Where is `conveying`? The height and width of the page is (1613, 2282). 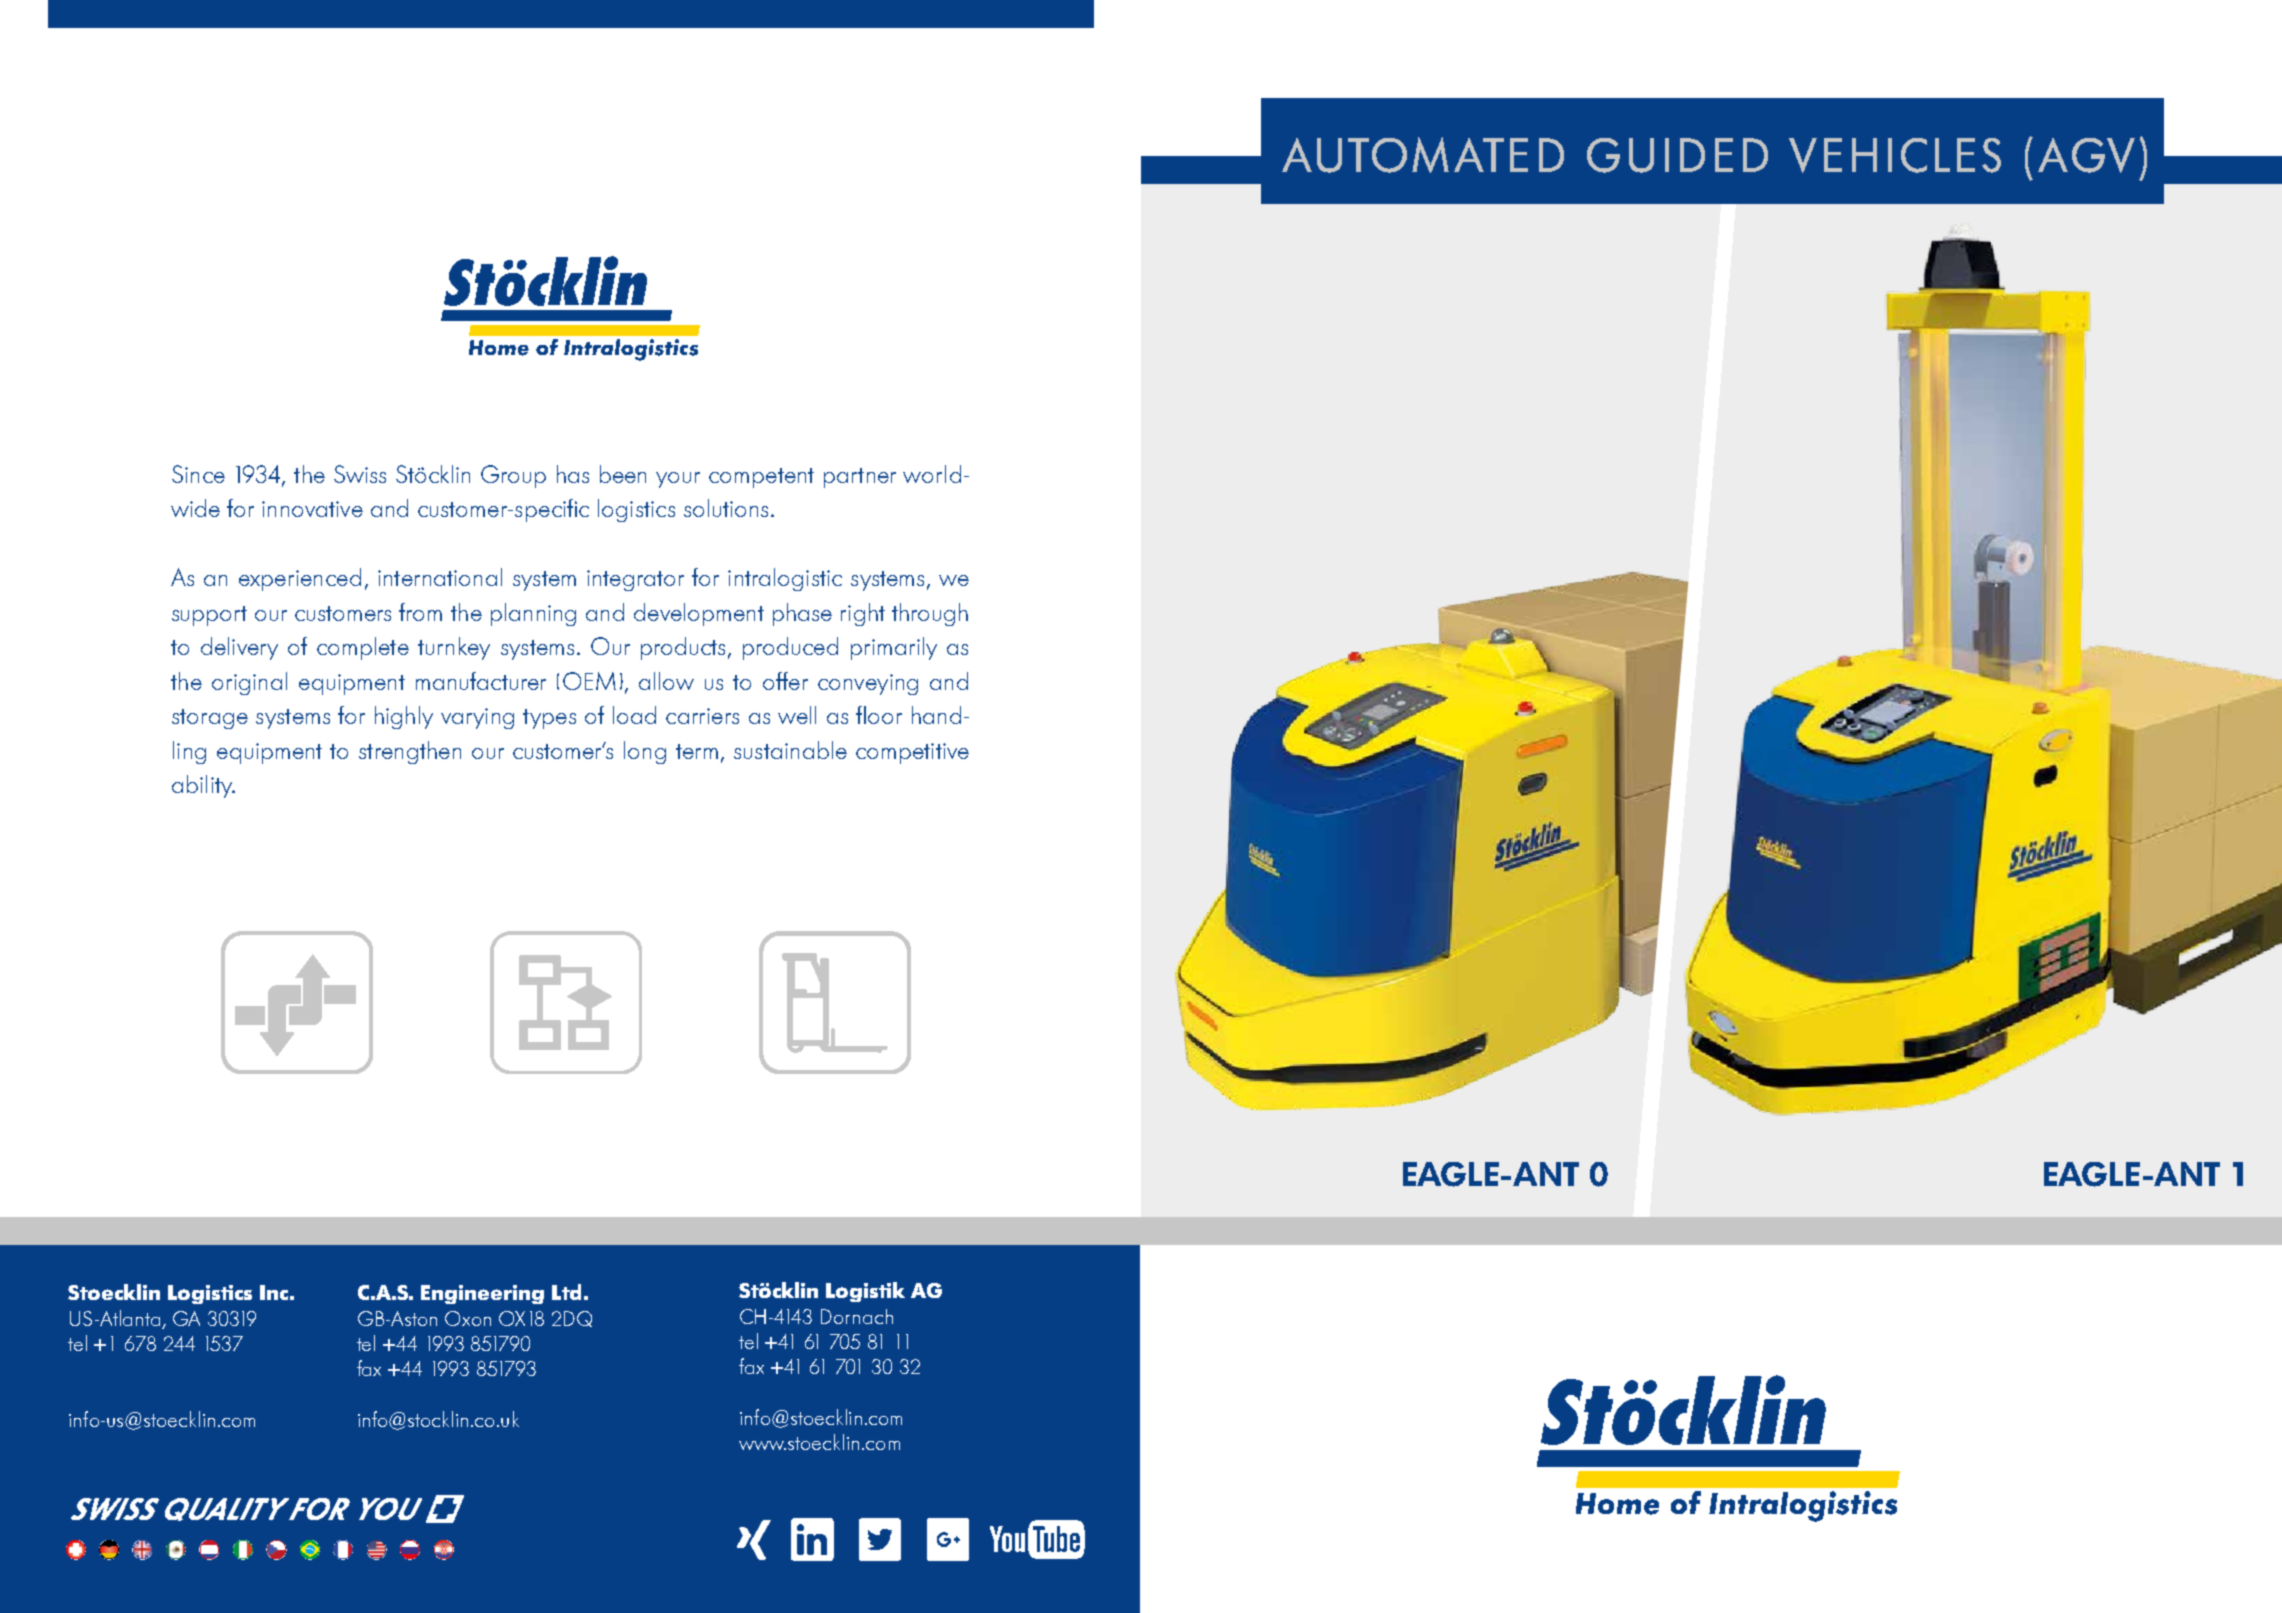 conveying is located at coordinates (868, 684).
